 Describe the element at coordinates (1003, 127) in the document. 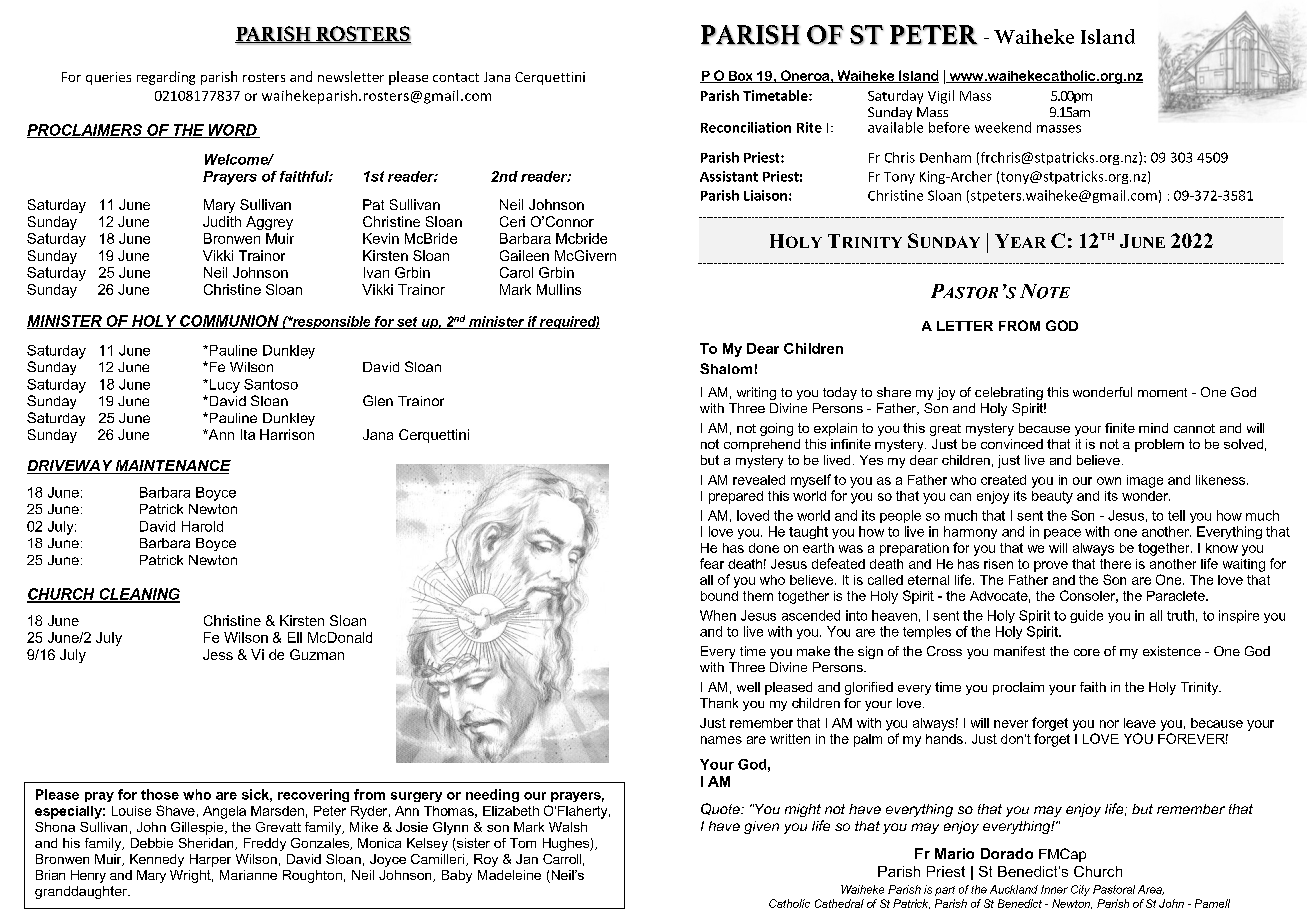

I see `weekend` at that location.
